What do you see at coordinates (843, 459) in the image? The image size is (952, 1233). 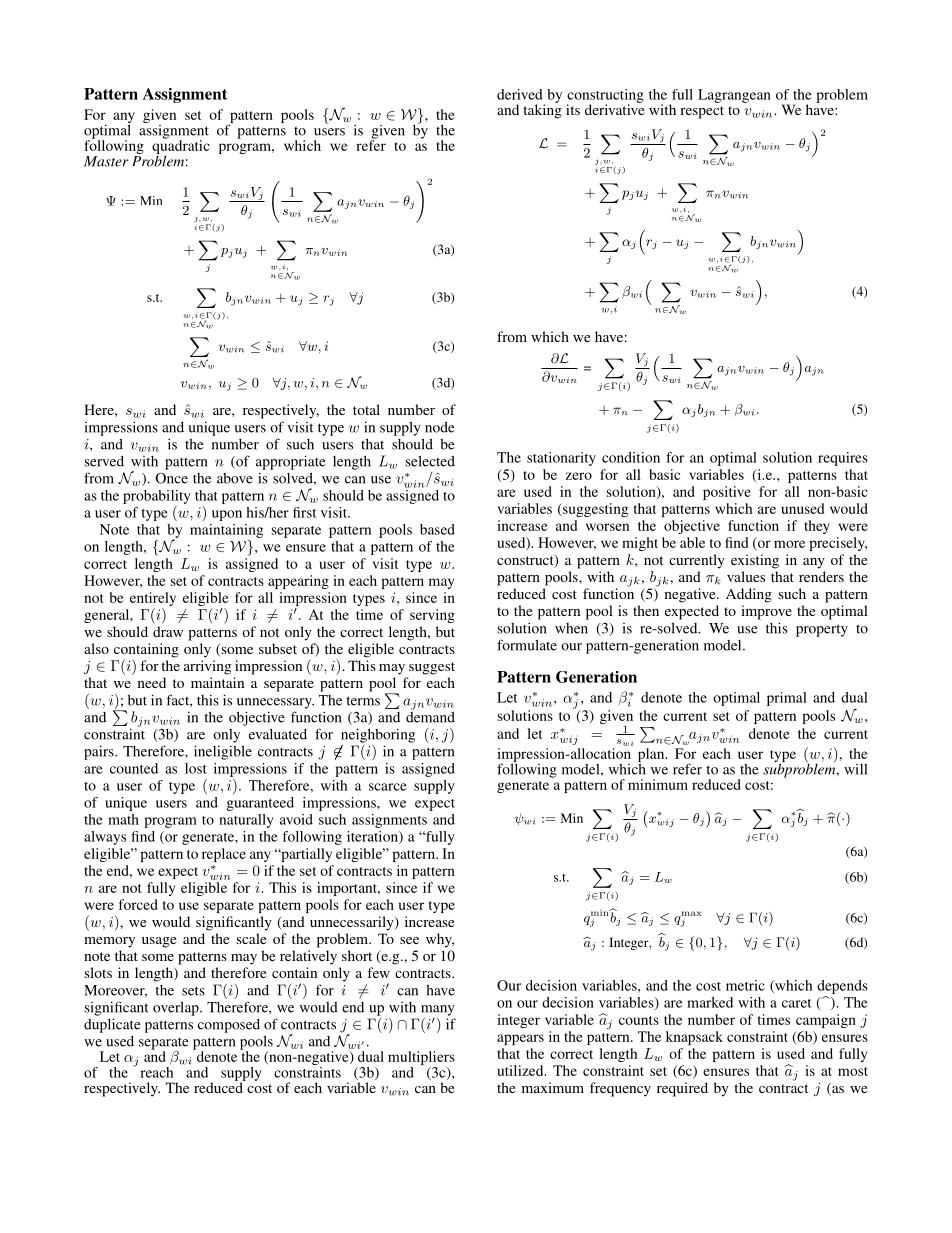 I see `requires` at bounding box center [843, 459].
